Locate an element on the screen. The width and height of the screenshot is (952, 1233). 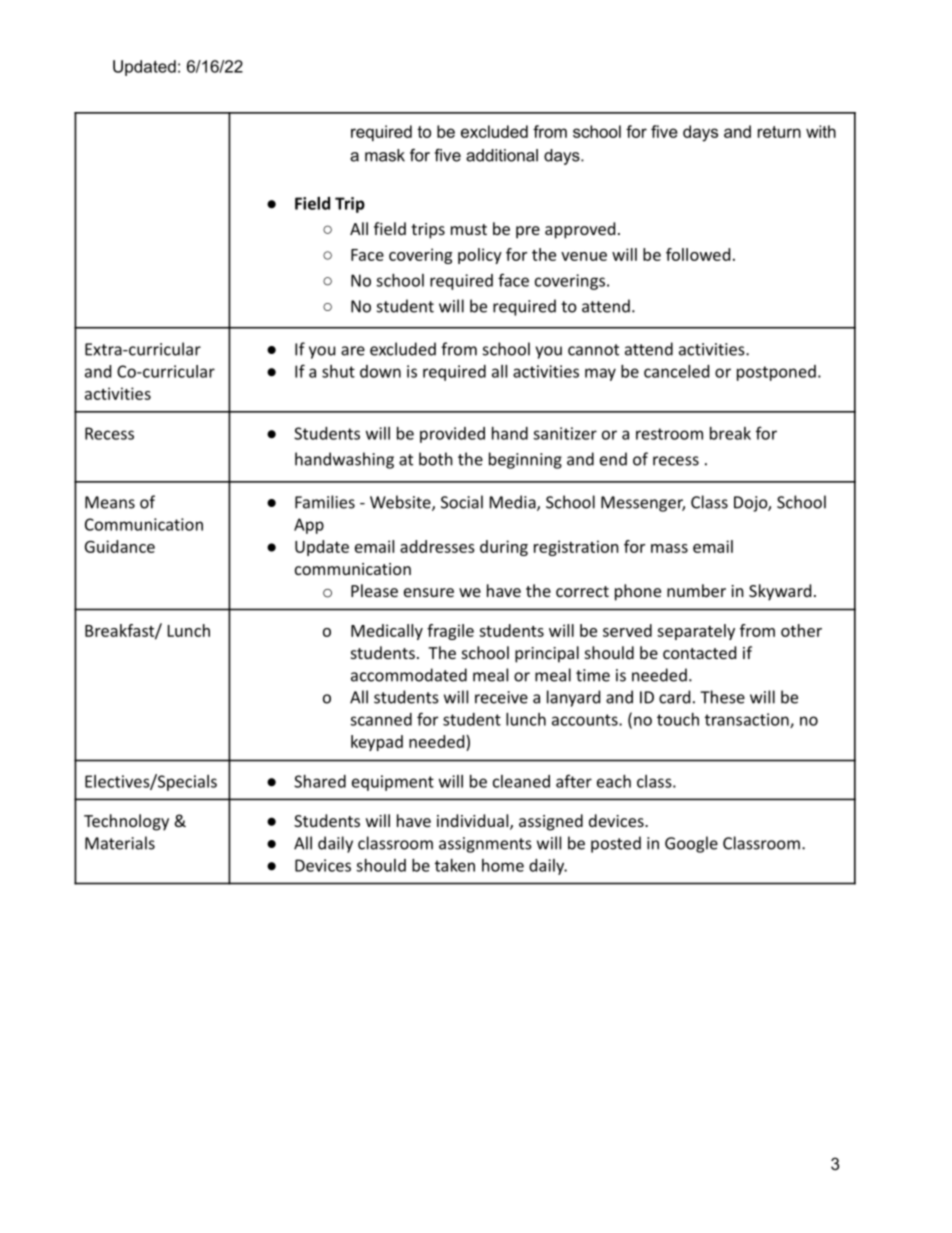
additional is located at coordinates (502, 155).
